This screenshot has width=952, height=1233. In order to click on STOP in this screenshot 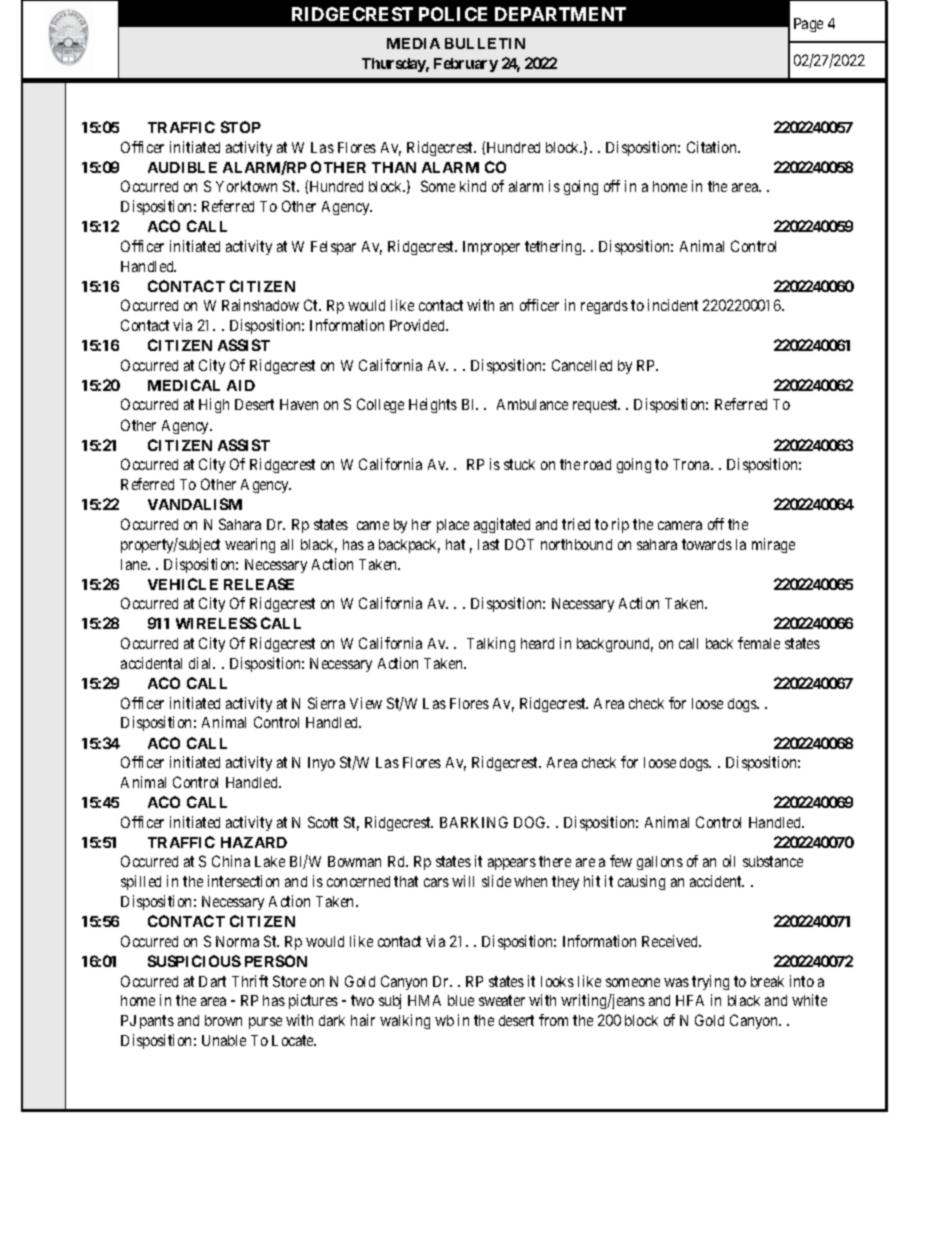, I will do `click(241, 127)`.
